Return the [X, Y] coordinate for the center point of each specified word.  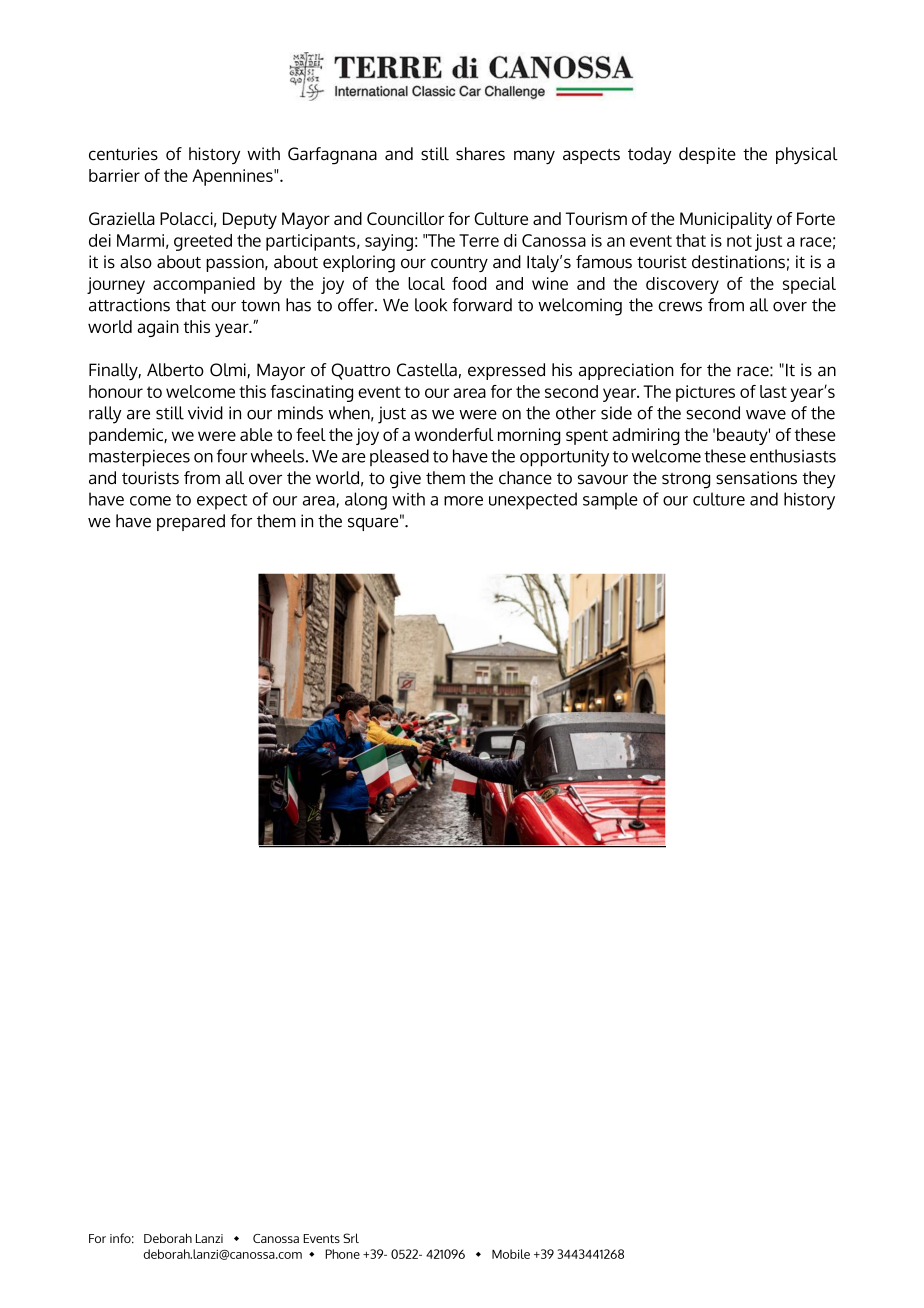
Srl [351, 1238]
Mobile [511, 1254]
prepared [191, 522]
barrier [114, 175]
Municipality [726, 220]
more [463, 501]
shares [480, 154]
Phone [342, 1254]
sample [610, 501]
